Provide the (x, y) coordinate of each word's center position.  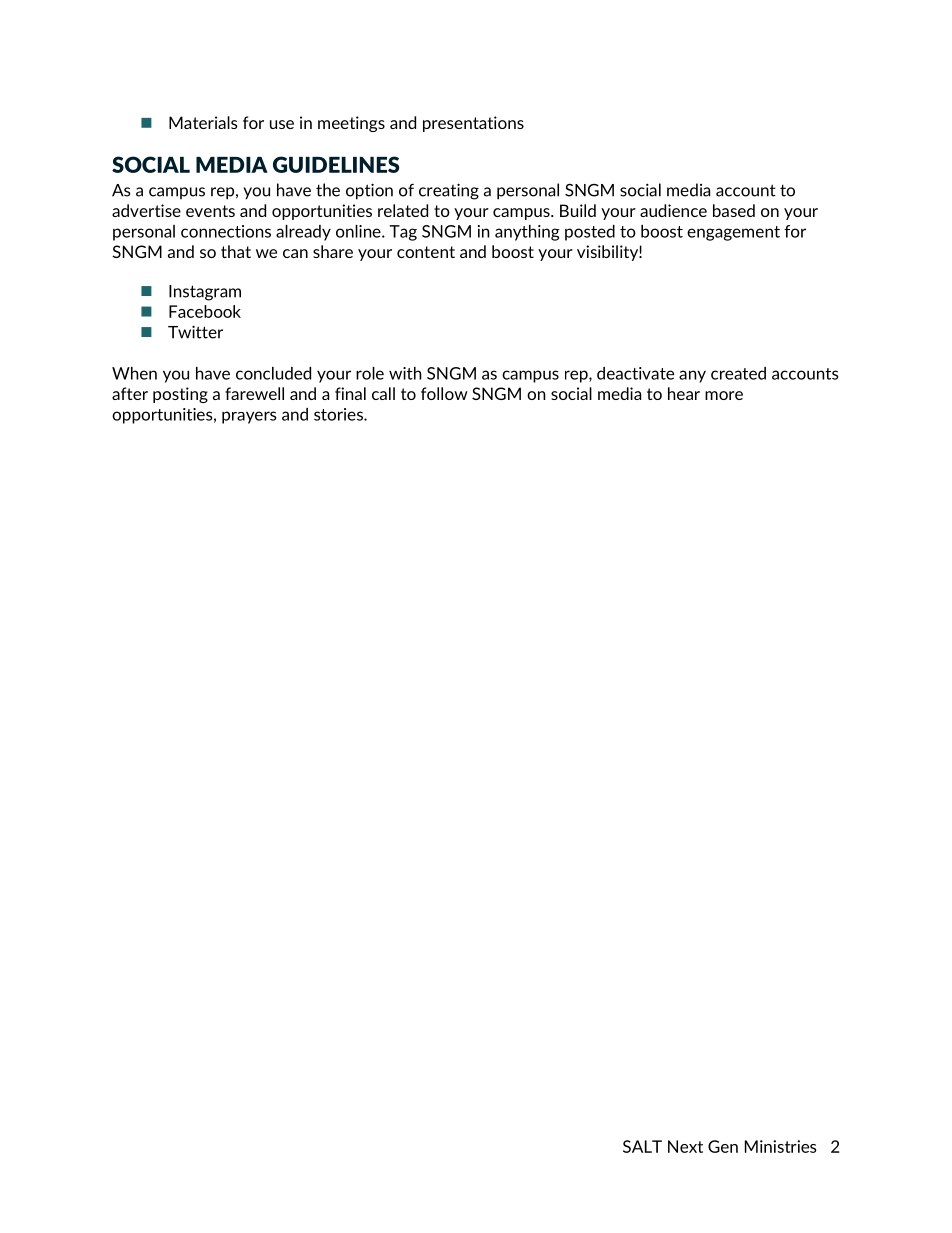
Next (685, 1146)
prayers (249, 417)
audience (673, 210)
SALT (642, 1146)
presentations (473, 124)
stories (339, 414)
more (724, 395)
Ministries (780, 1146)
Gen (723, 1146)
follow (444, 393)
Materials (203, 122)
